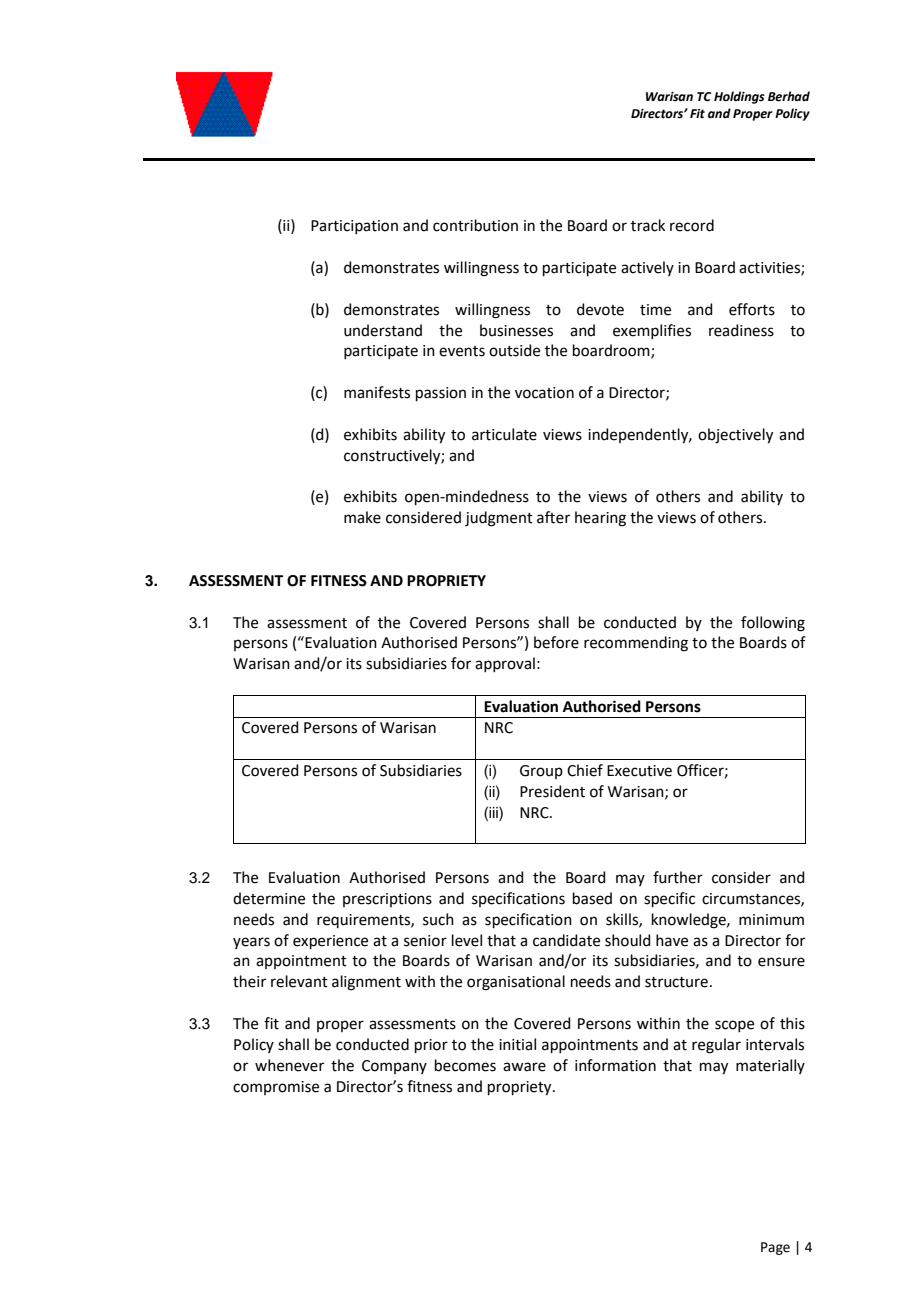 This document has width=924, height=1308. What do you see at coordinates (735, 436) in the document?
I see `objectively` at bounding box center [735, 436].
